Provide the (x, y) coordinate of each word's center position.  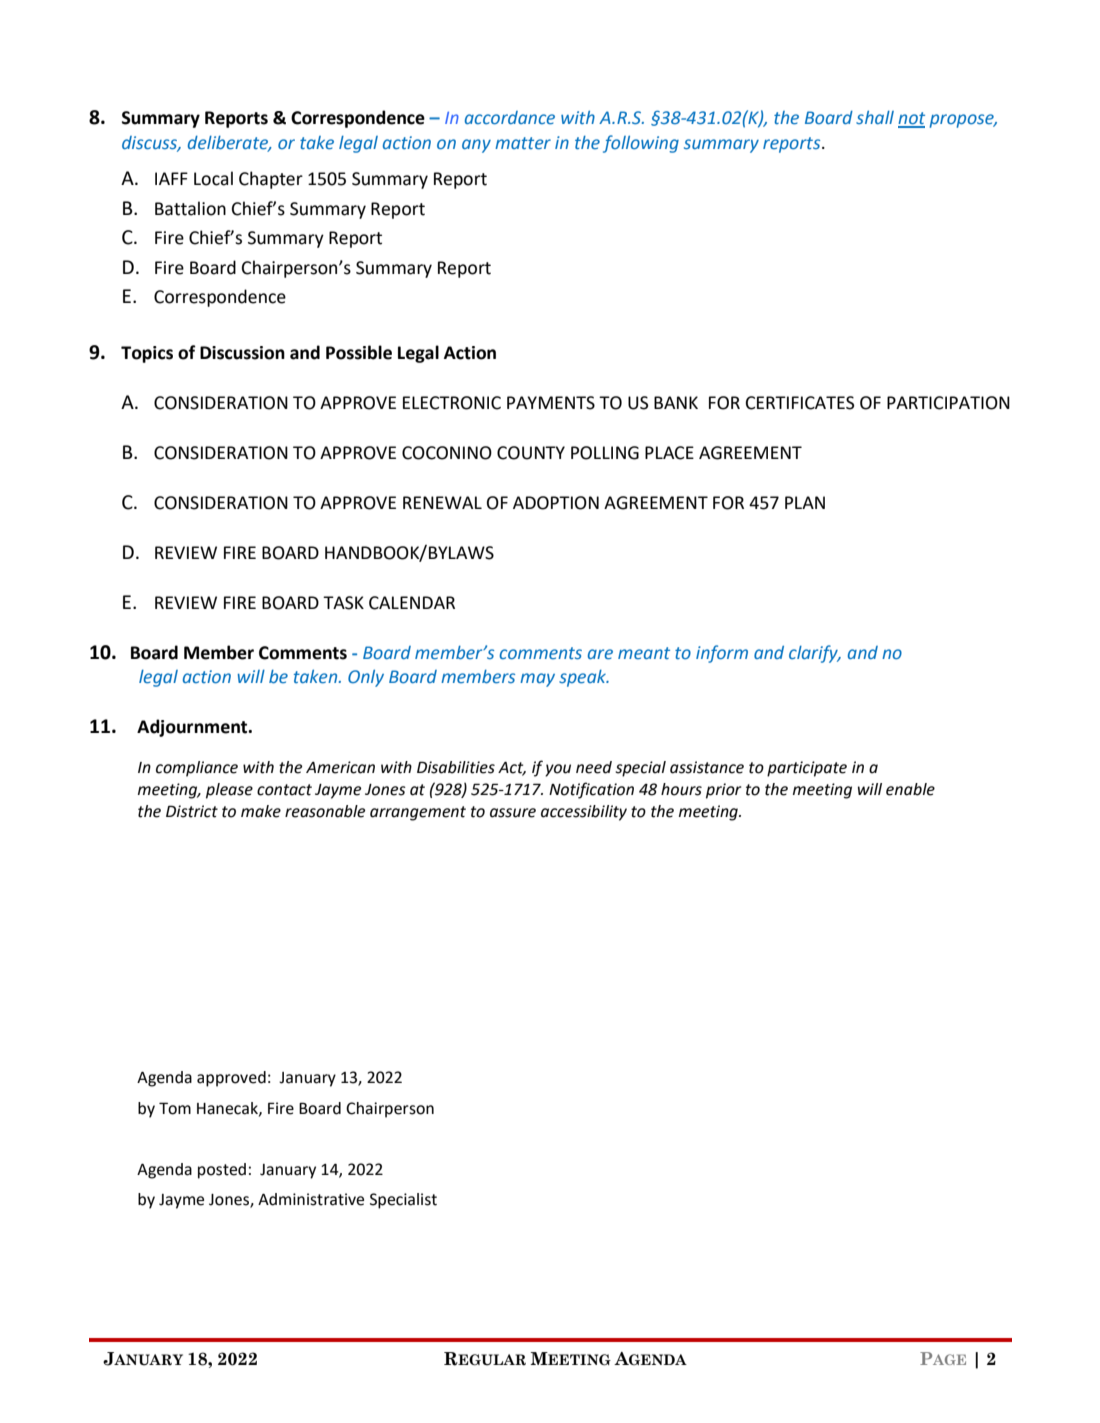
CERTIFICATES (800, 403)
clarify (814, 654)
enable (910, 789)
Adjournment (193, 728)
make (261, 811)
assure (513, 813)
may (537, 680)
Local (213, 178)
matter (523, 143)
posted (222, 1171)
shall (875, 117)
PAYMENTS (551, 403)
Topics (147, 354)
